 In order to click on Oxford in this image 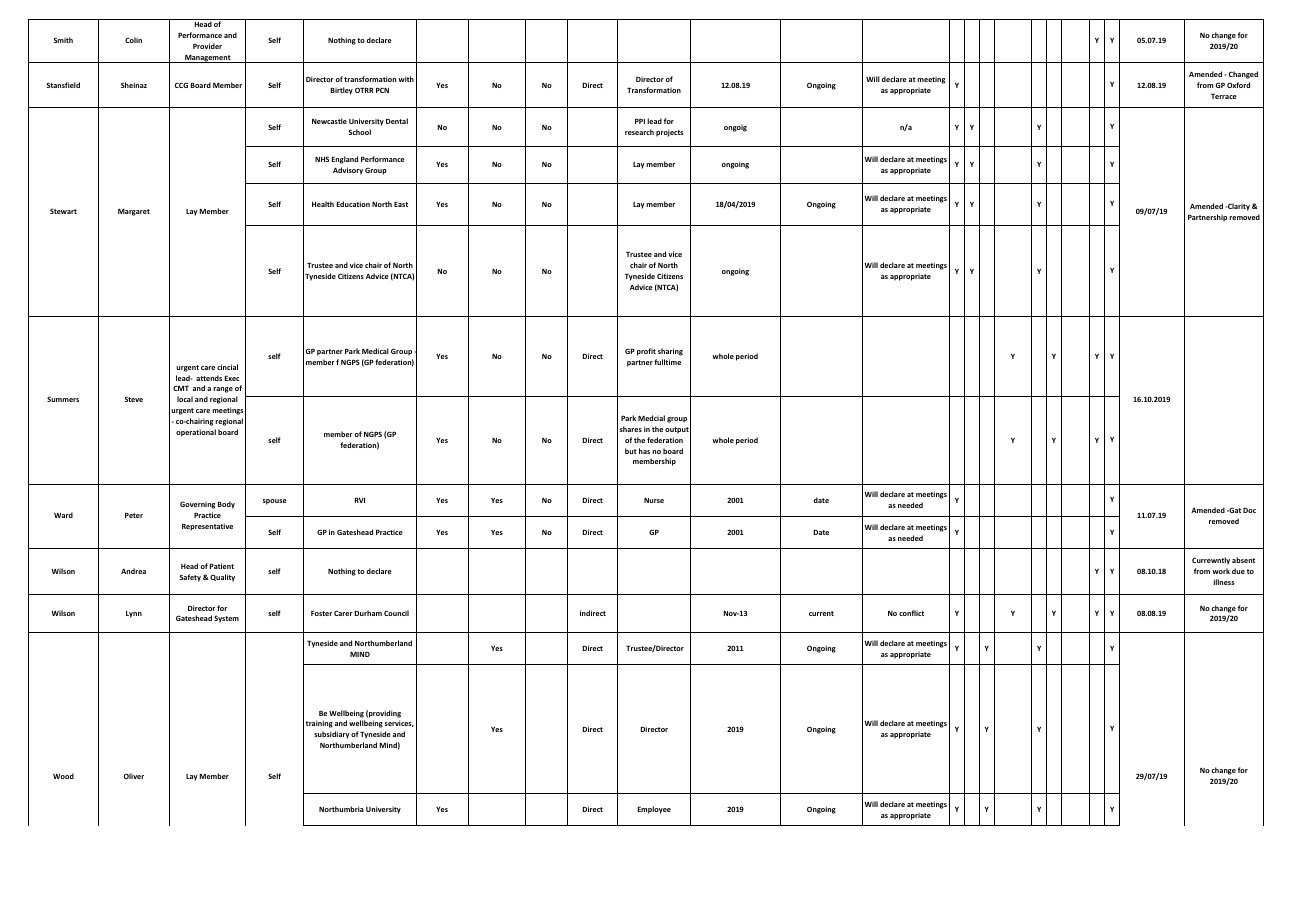, I will do `click(1238, 85)`.
